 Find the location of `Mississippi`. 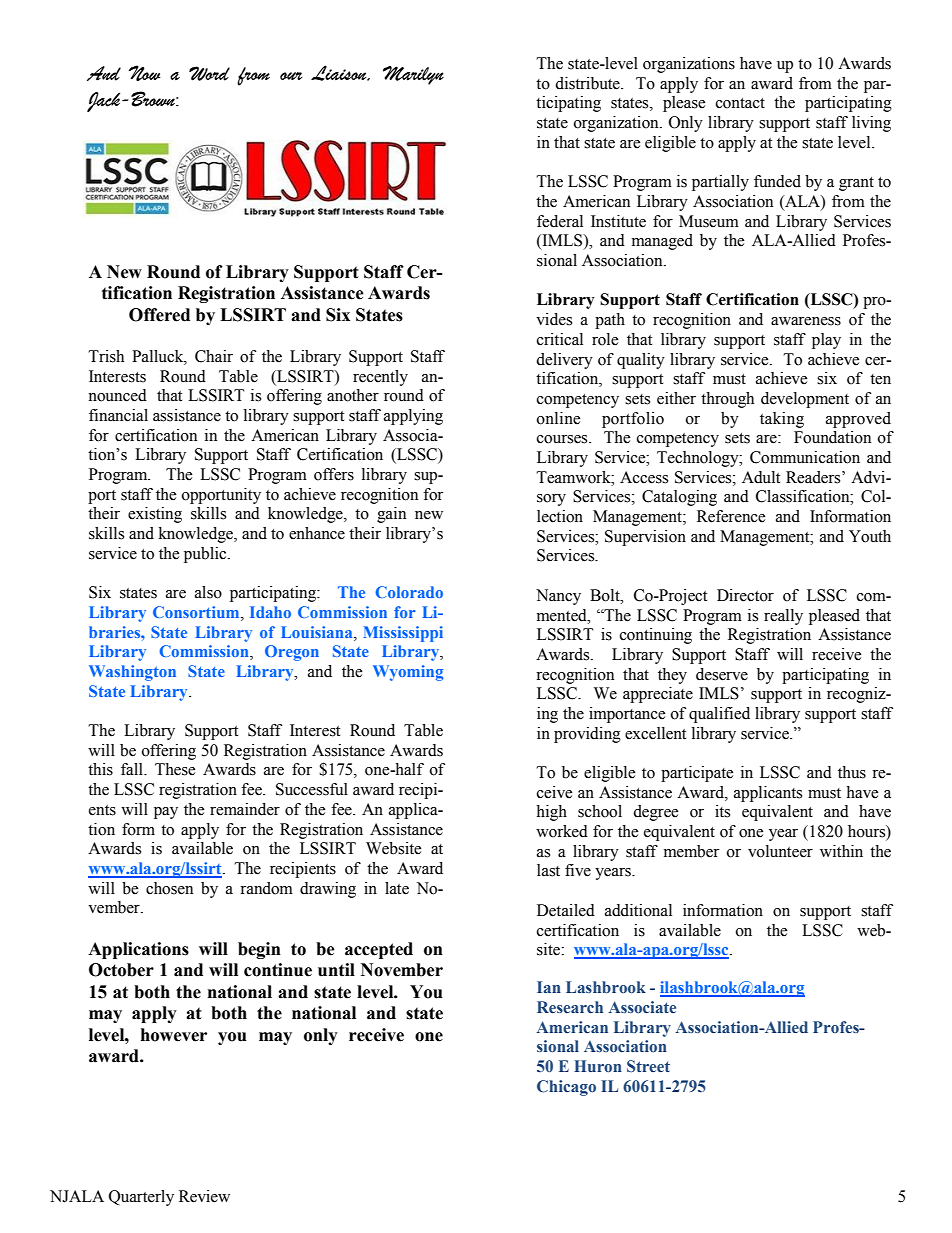

Mississippi is located at coordinates (403, 634).
